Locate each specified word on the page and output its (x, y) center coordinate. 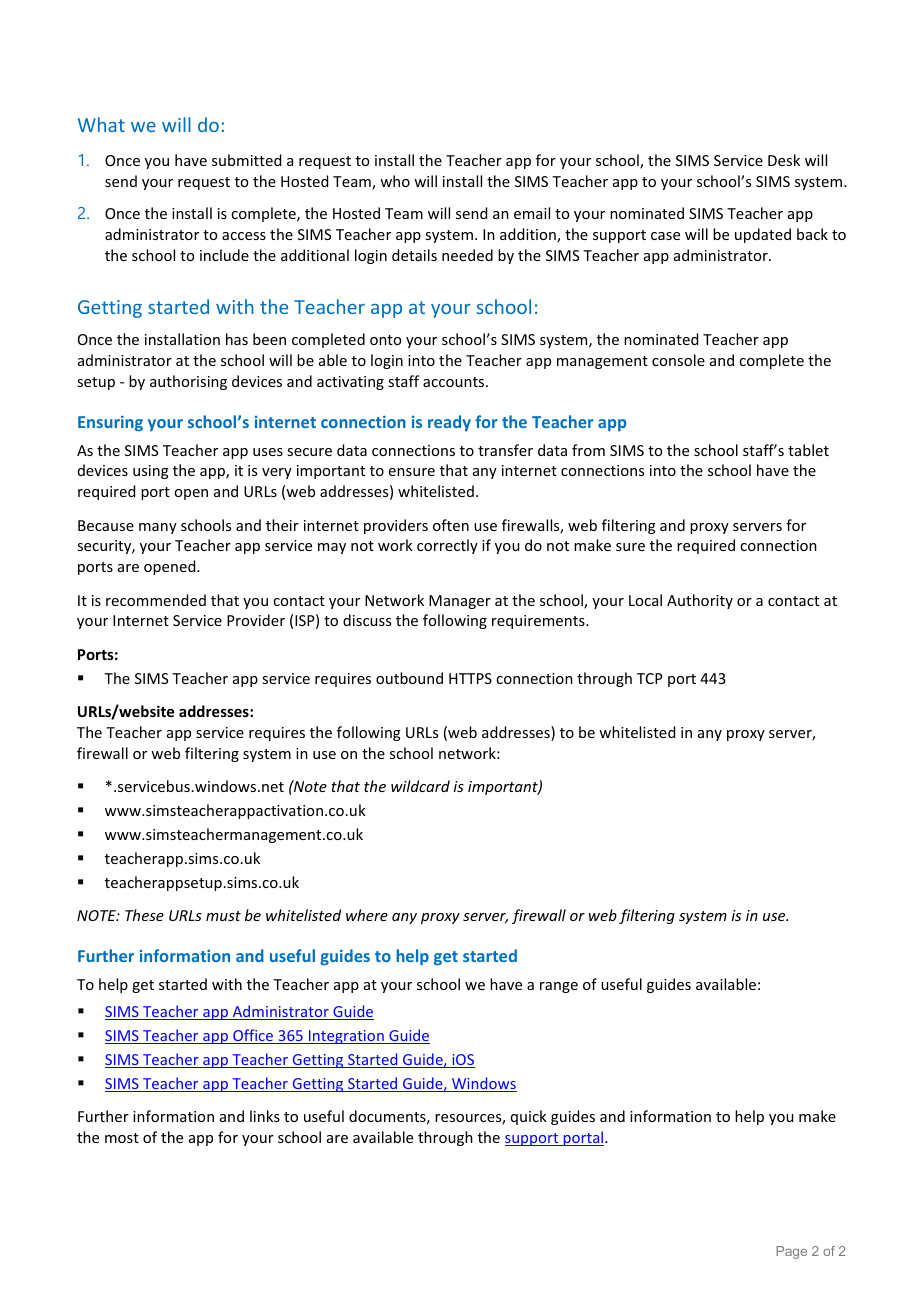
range (559, 987)
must (223, 916)
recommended (156, 600)
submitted (246, 160)
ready (449, 423)
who (395, 181)
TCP (650, 678)
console (678, 360)
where (367, 915)
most (122, 1138)
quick (529, 1117)
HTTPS (470, 678)
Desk (784, 160)
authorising (188, 382)
